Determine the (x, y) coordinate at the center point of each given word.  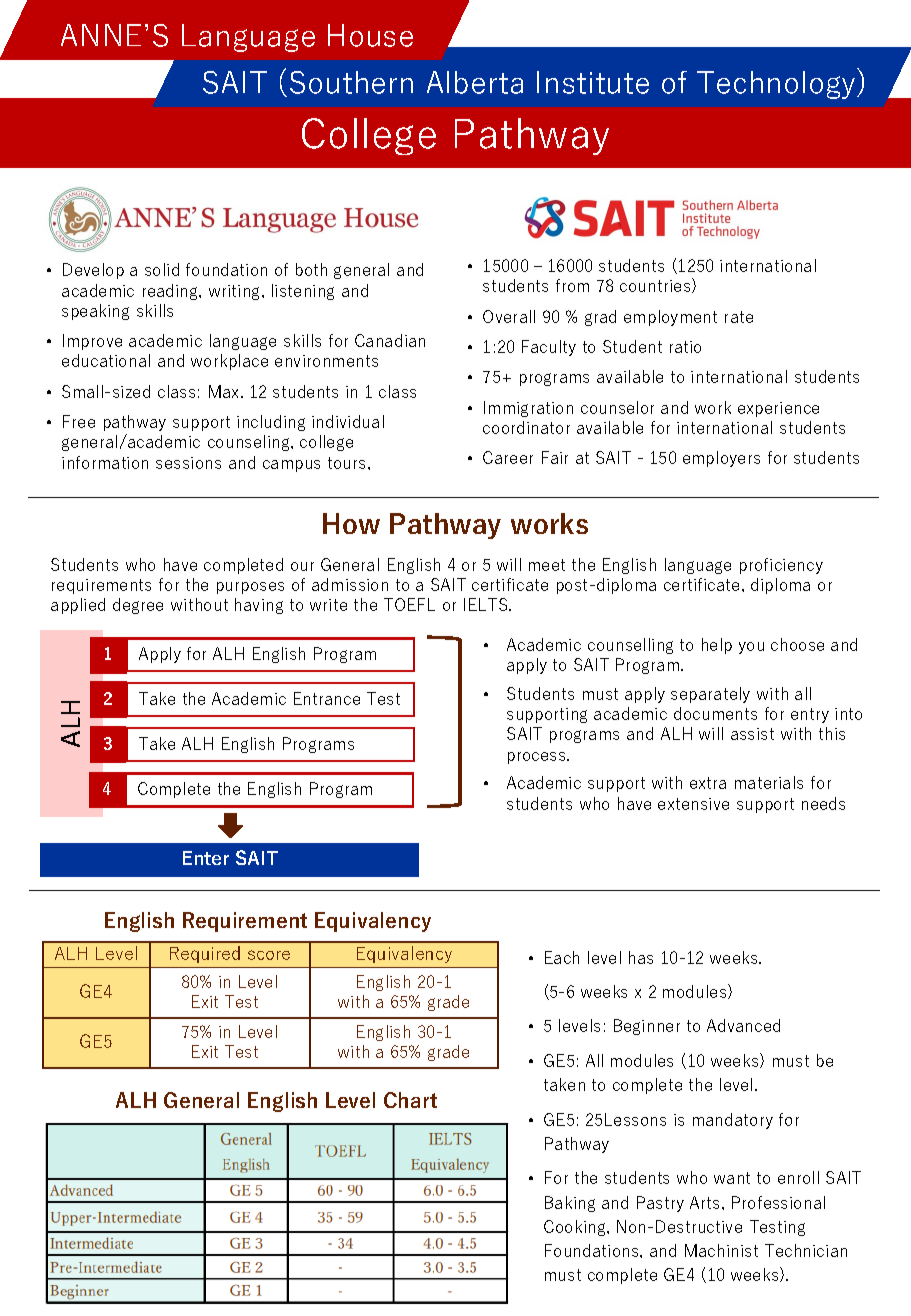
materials (769, 782)
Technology (777, 83)
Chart (410, 1100)
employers (721, 459)
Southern (351, 82)
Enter (206, 858)
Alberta (475, 82)
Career (508, 457)
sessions (188, 463)
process (538, 758)
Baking (570, 1204)
